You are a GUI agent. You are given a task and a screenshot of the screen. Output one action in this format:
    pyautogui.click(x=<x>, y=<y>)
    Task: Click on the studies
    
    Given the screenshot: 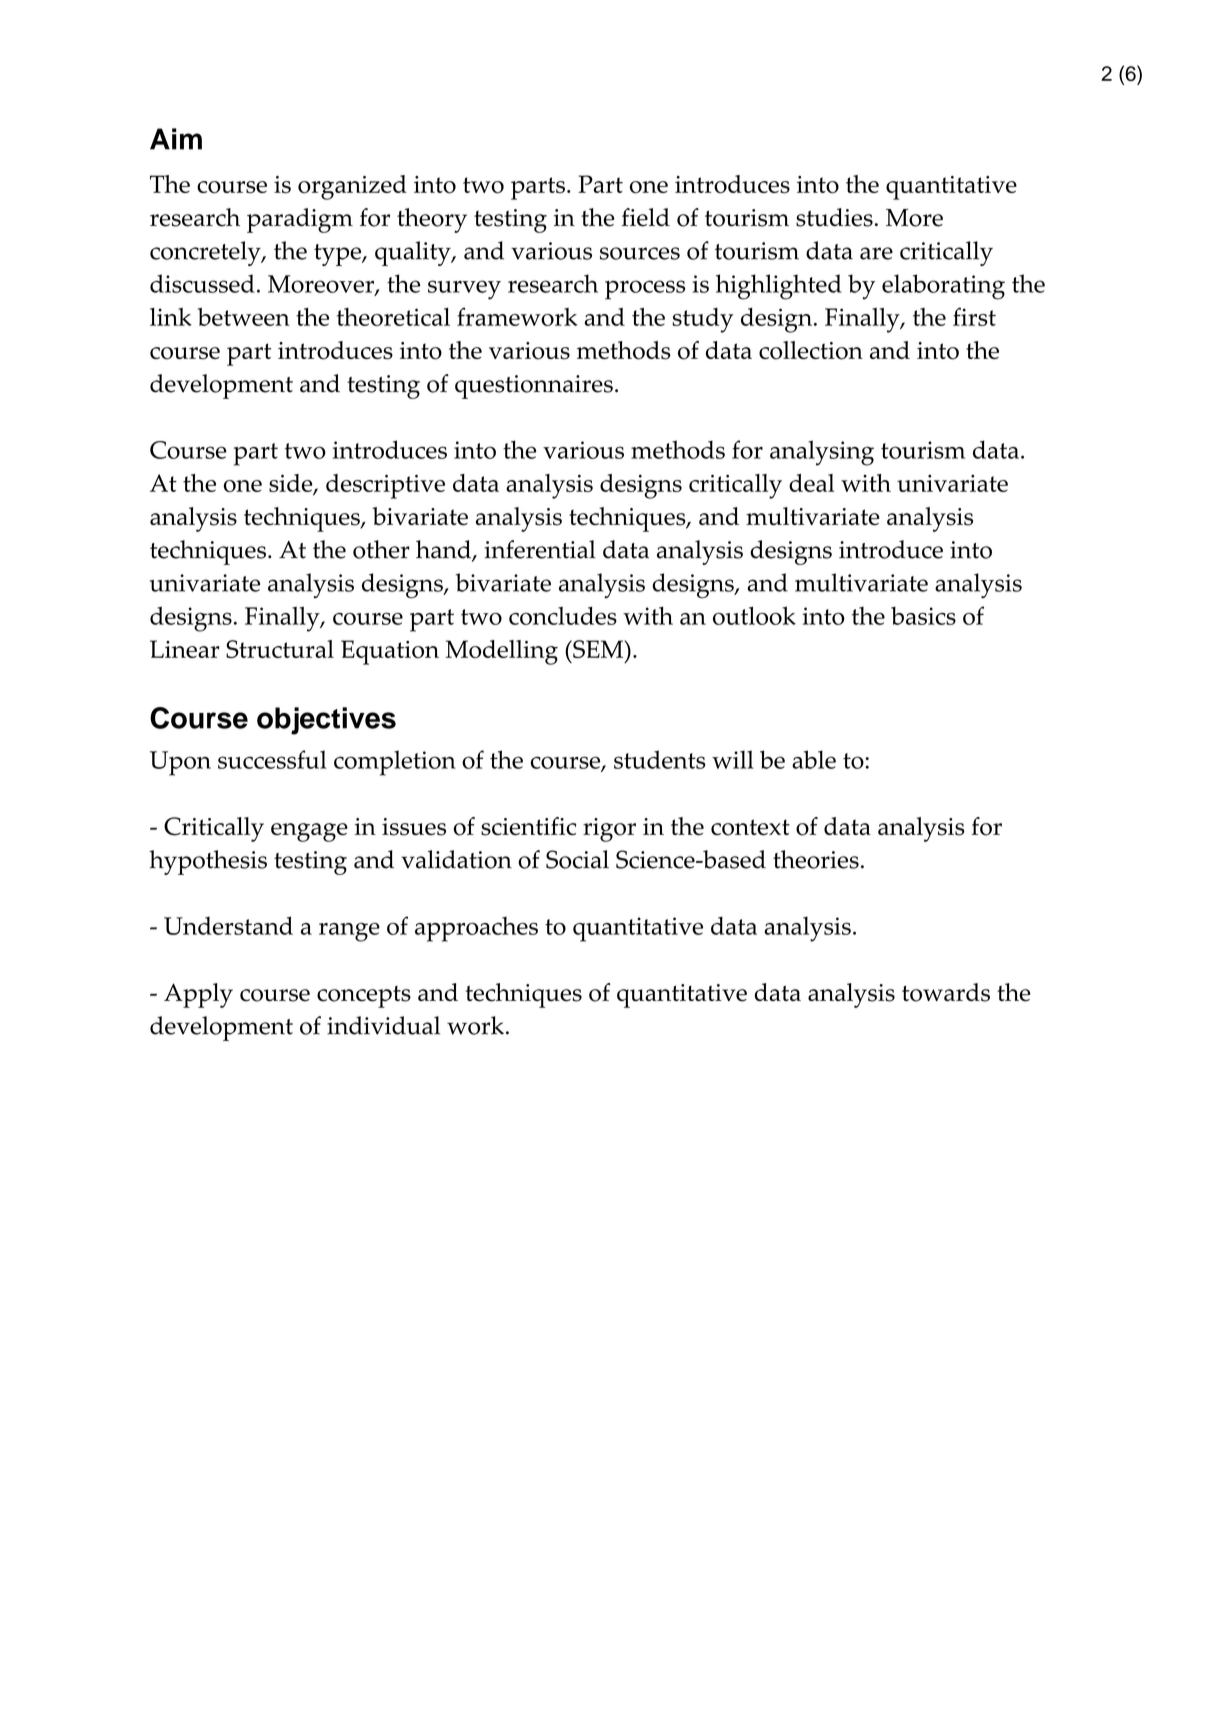 What is the action you would take?
    pyautogui.click(x=834, y=217)
